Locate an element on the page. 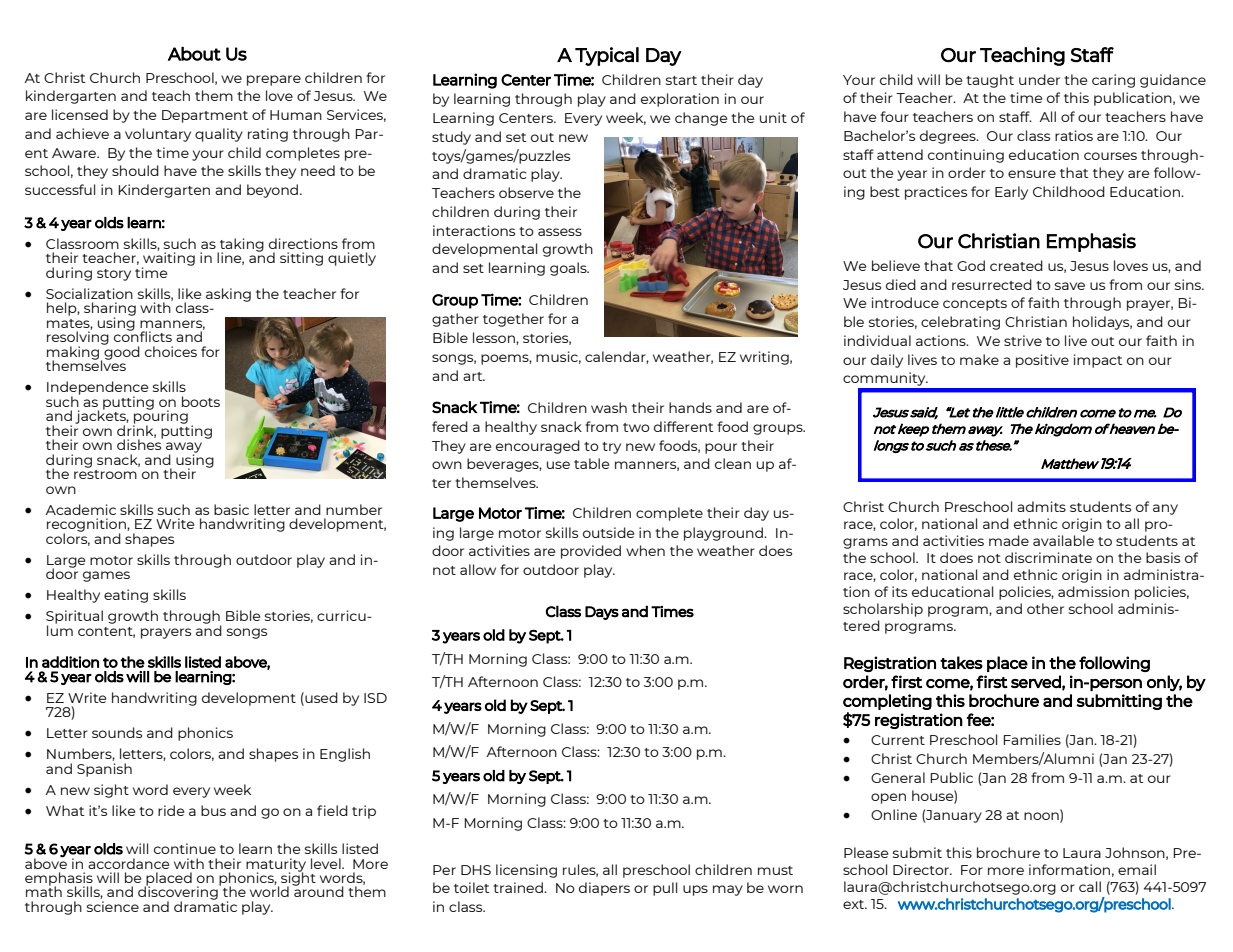 This image has height=952, width=1233. call is located at coordinates (1090, 886).
